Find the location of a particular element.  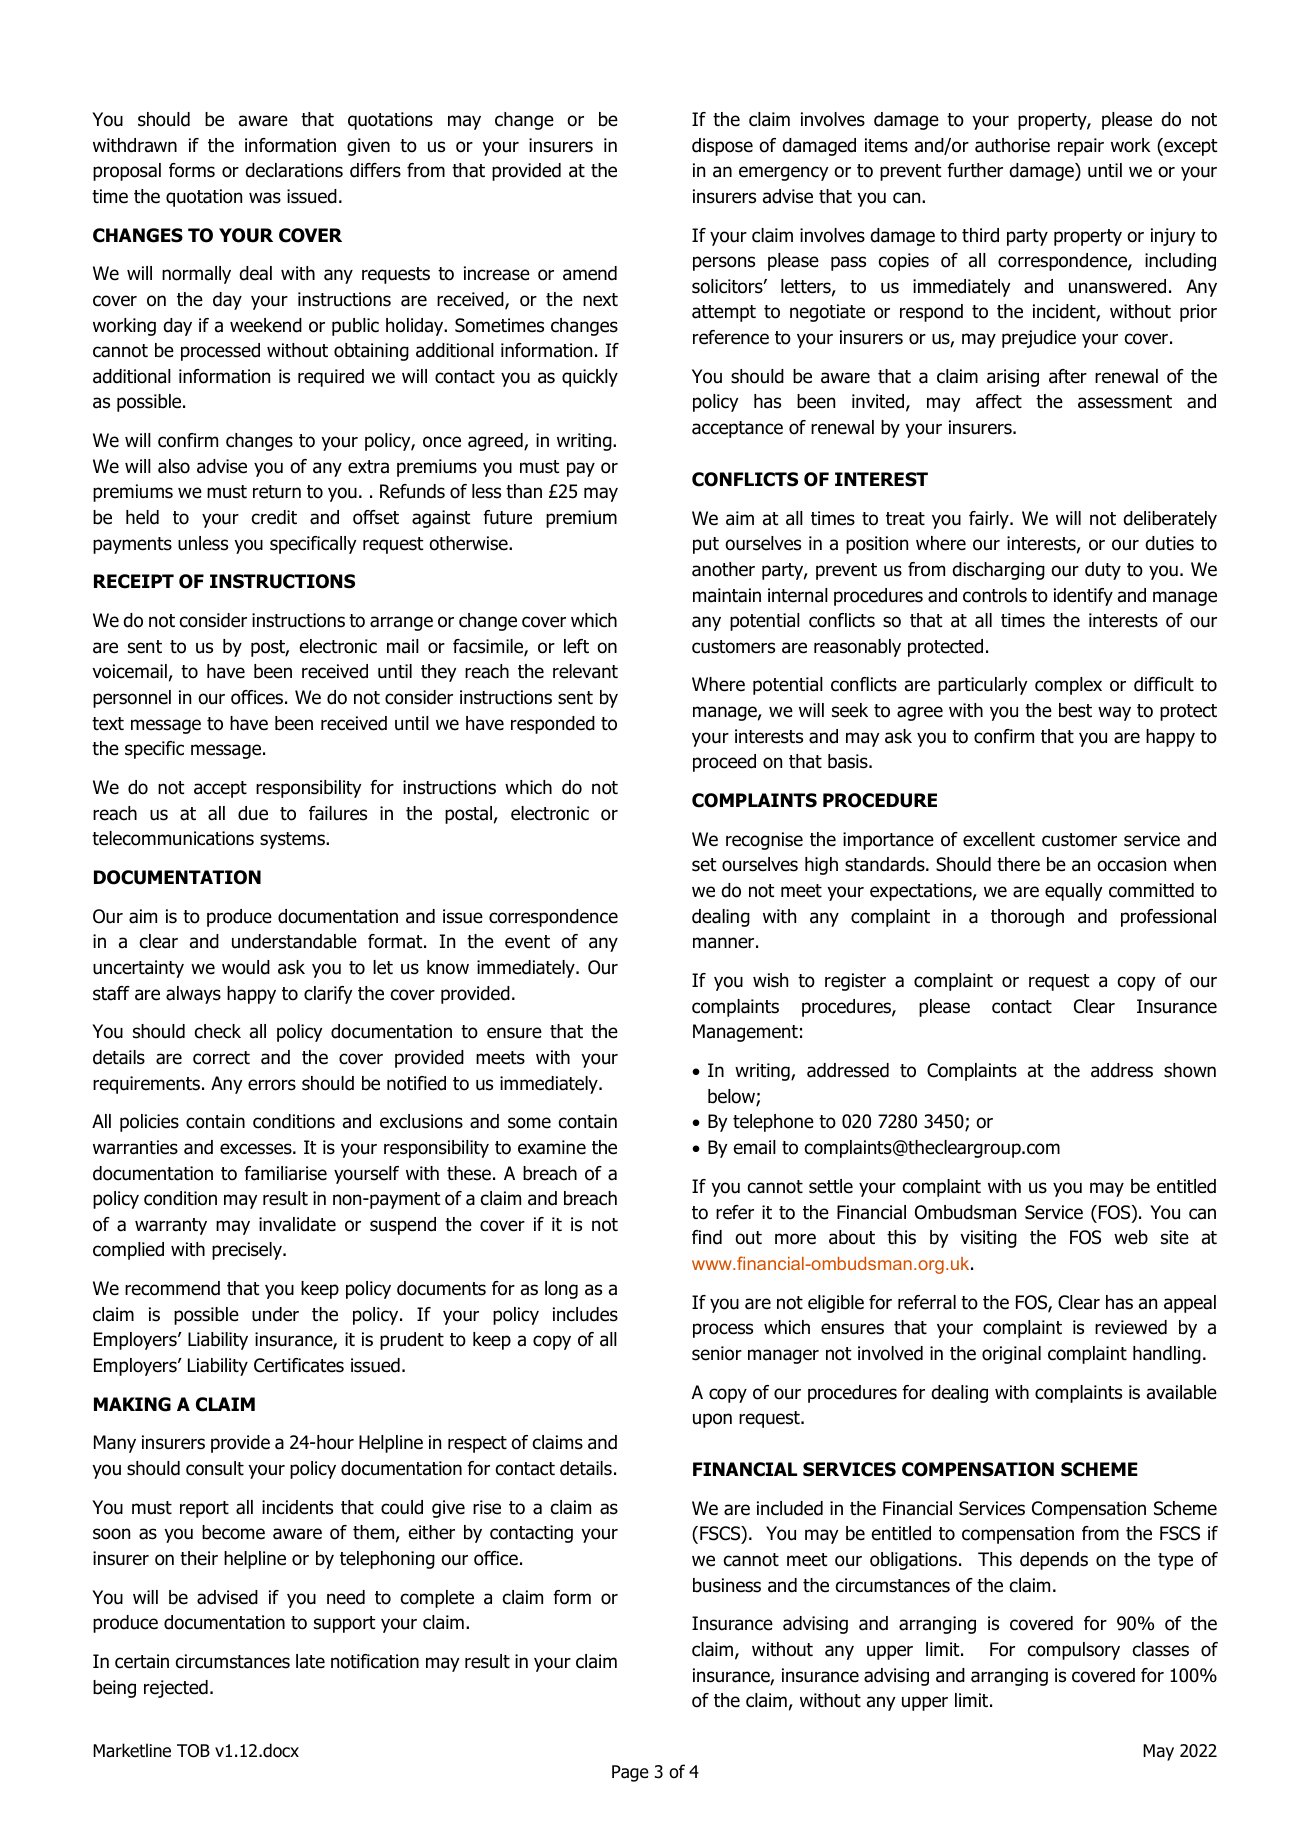

was is located at coordinates (265, 198).
